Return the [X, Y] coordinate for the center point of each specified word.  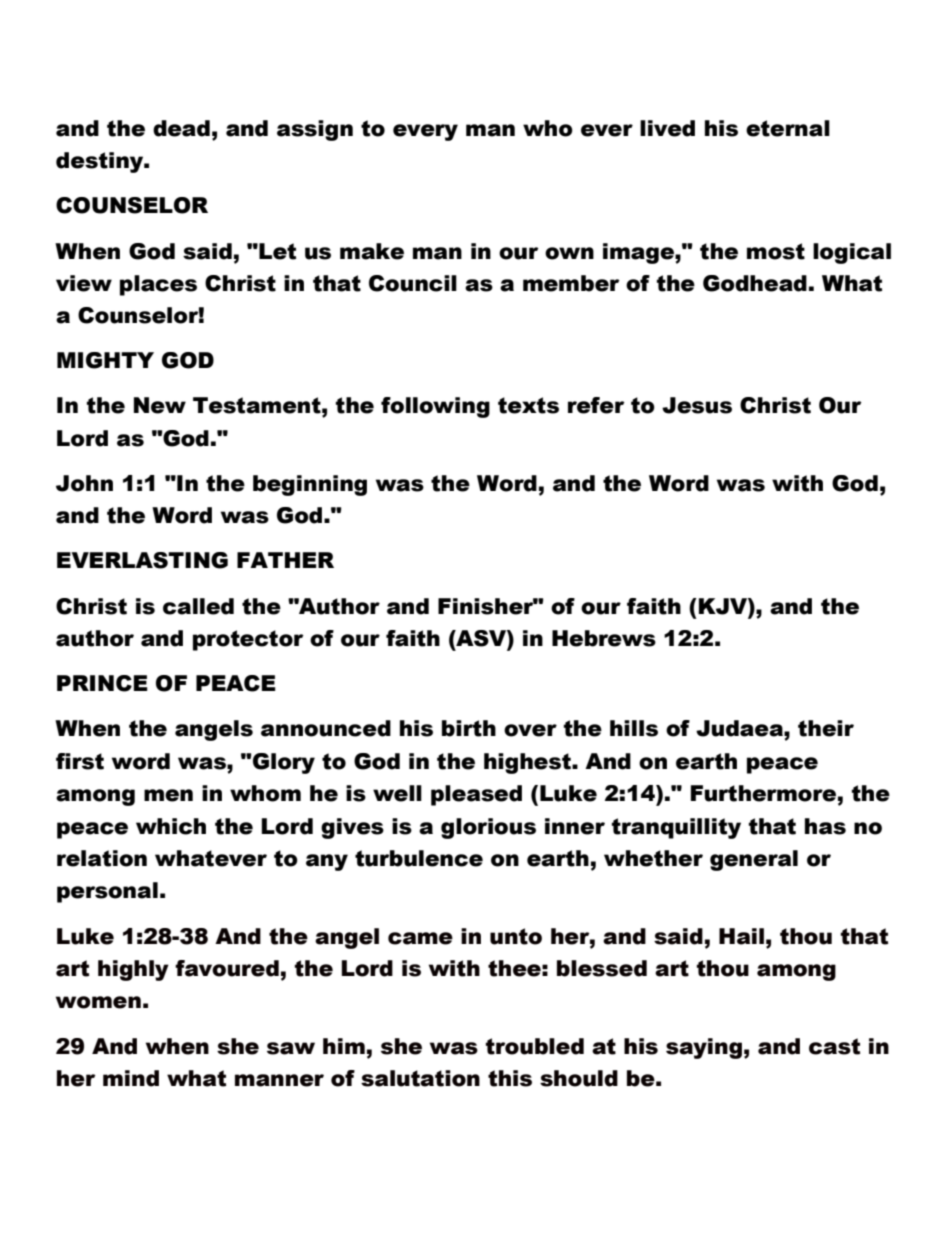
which [171, 826]
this [510, 1078]
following [435, 407]
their [826, 728]
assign [315, 130]
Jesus [697, 405]
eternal [788, 128]
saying [704, 1048]
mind [131, 1078]
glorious [488, 828]
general [754, 860]
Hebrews [604, 638]
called [198, 606]
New [160, 405]
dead [181, 128]
